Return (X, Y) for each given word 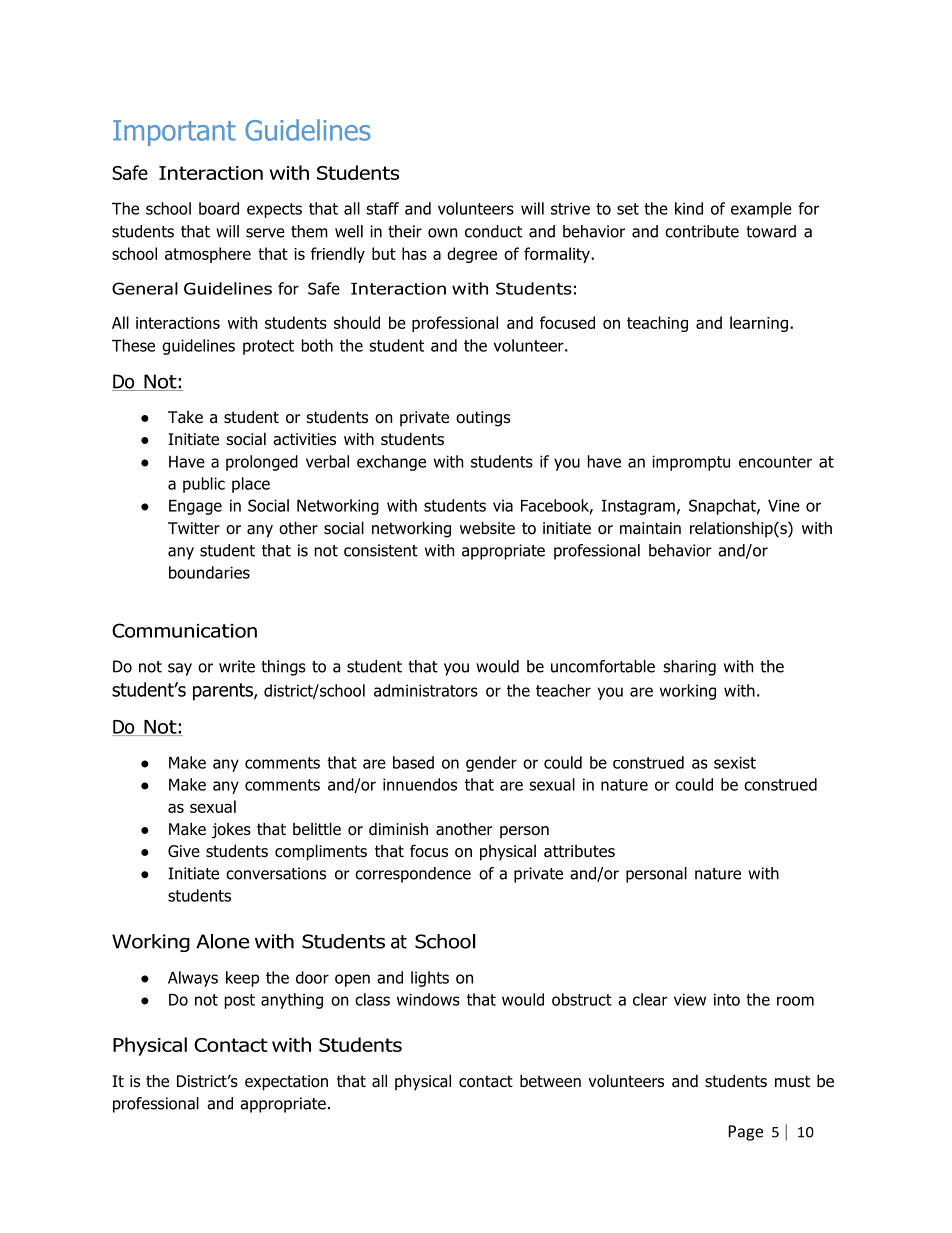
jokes (231, 831)
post (240, 1001)
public (204, 485)
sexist (735, 762)
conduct (493, 231)
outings (483, 419)
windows (428, 999)
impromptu (691, 463)
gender (491, 764)
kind (689, 208)
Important (174, 133)
